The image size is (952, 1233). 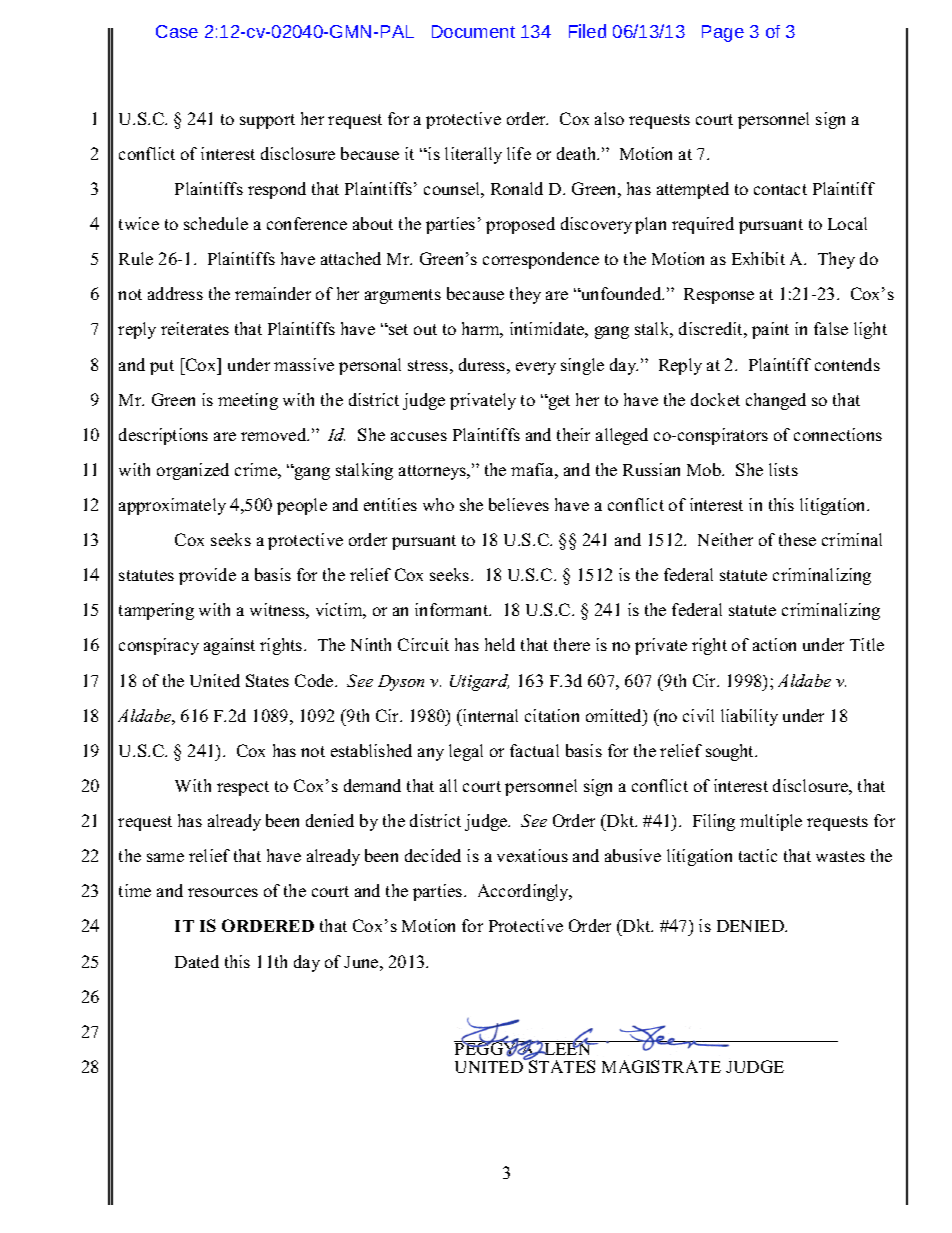 What do you see at coordinates (797, 539) in the screenshot?
I see `these` at bounding box center [797, 539].
